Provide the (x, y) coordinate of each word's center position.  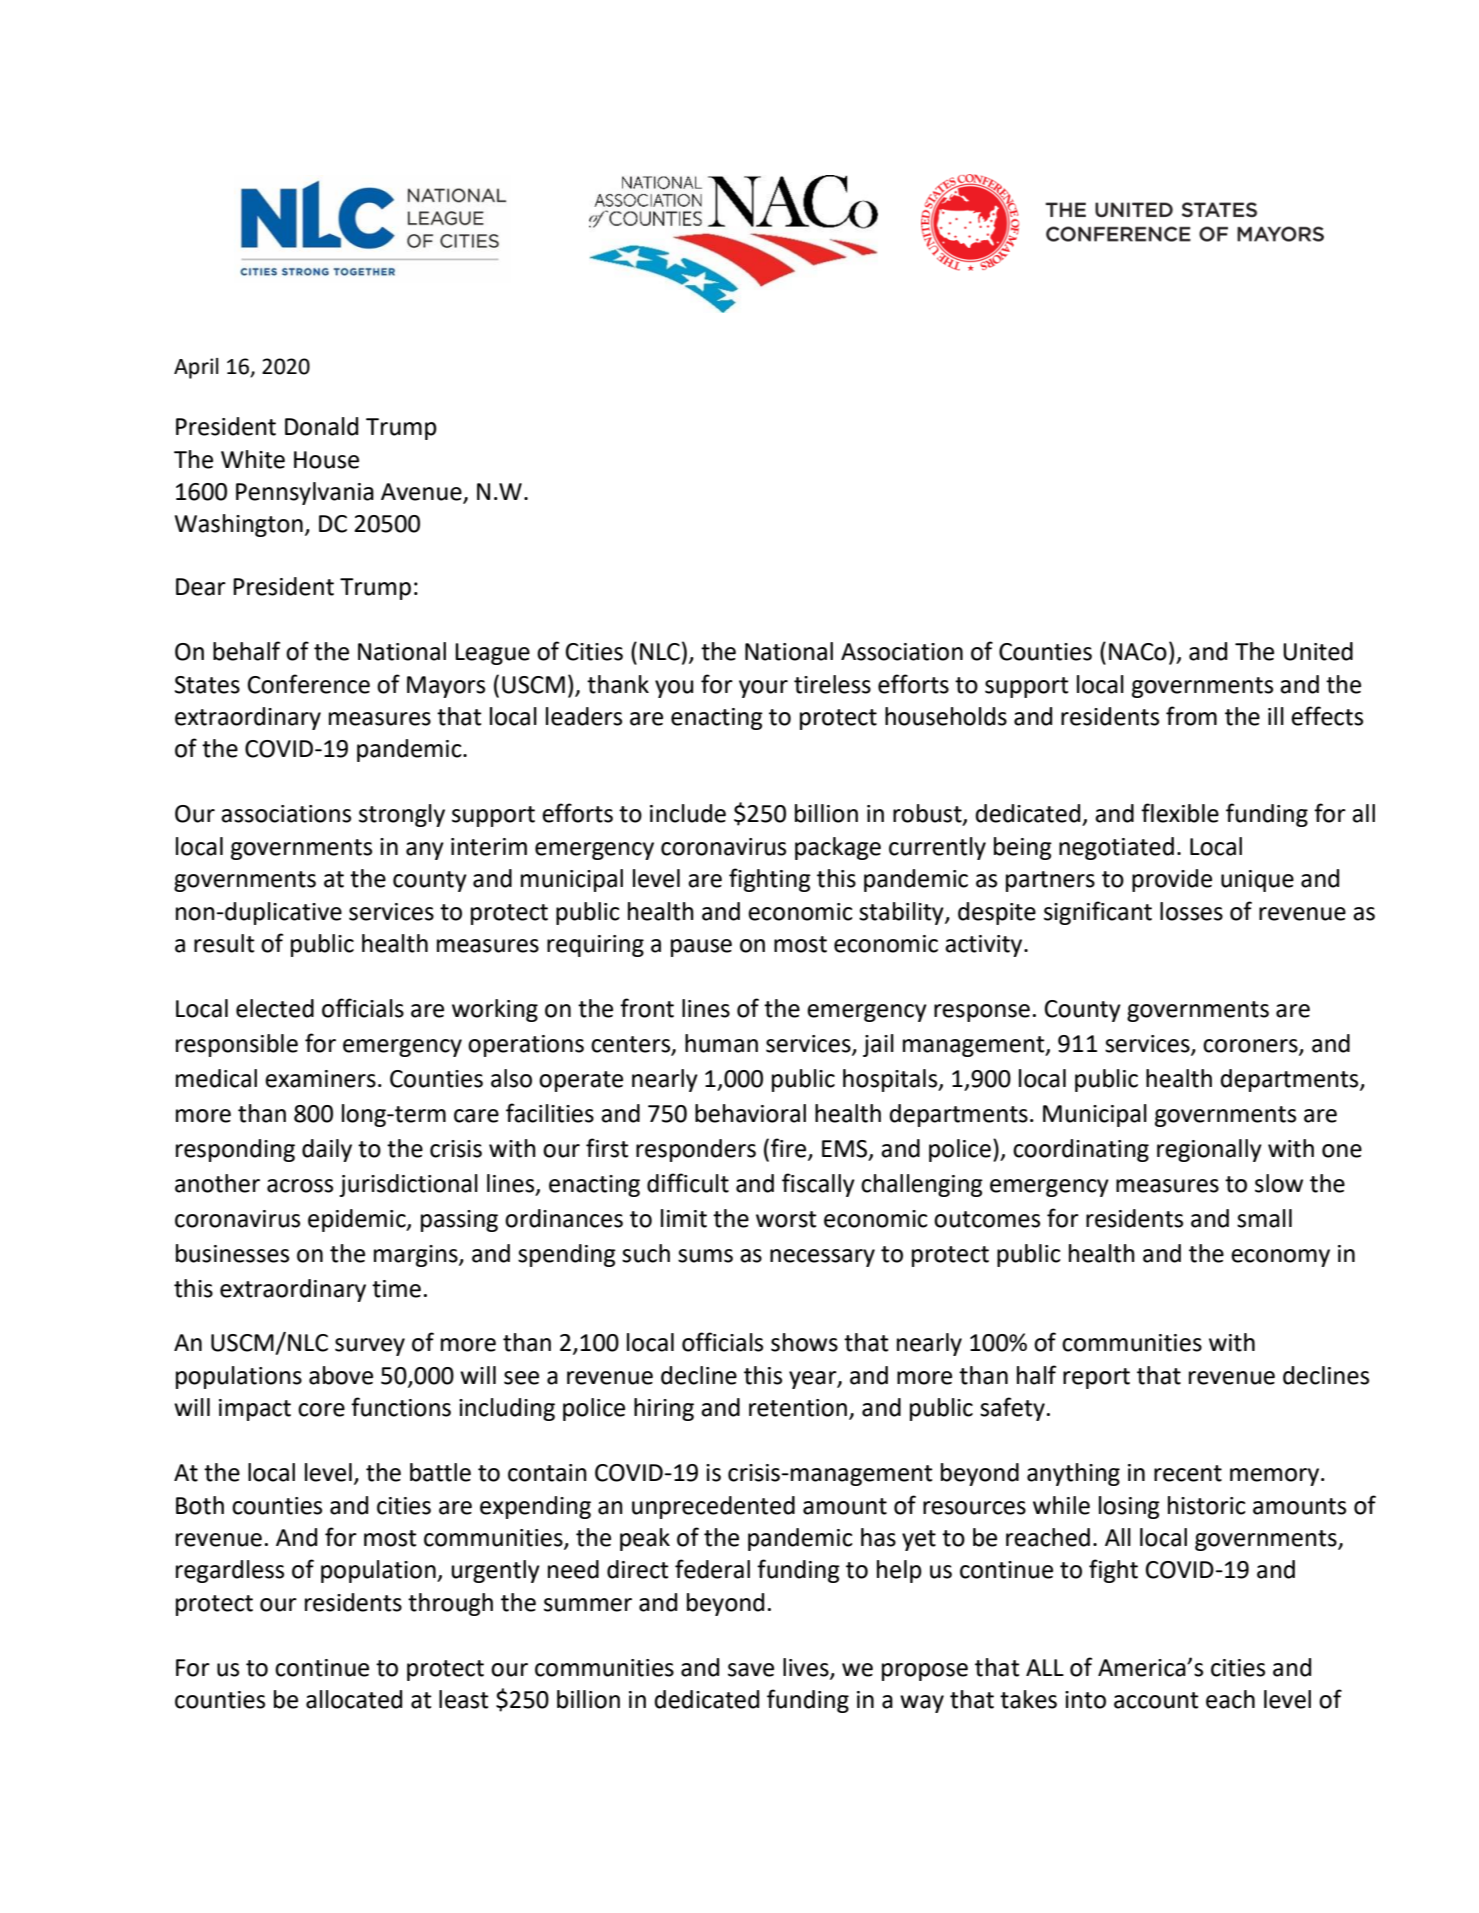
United (1318, 651)
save (751, 1670)
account (1156, 1700)
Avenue (421, 492)
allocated (354, 1699)
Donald (321, 426)
